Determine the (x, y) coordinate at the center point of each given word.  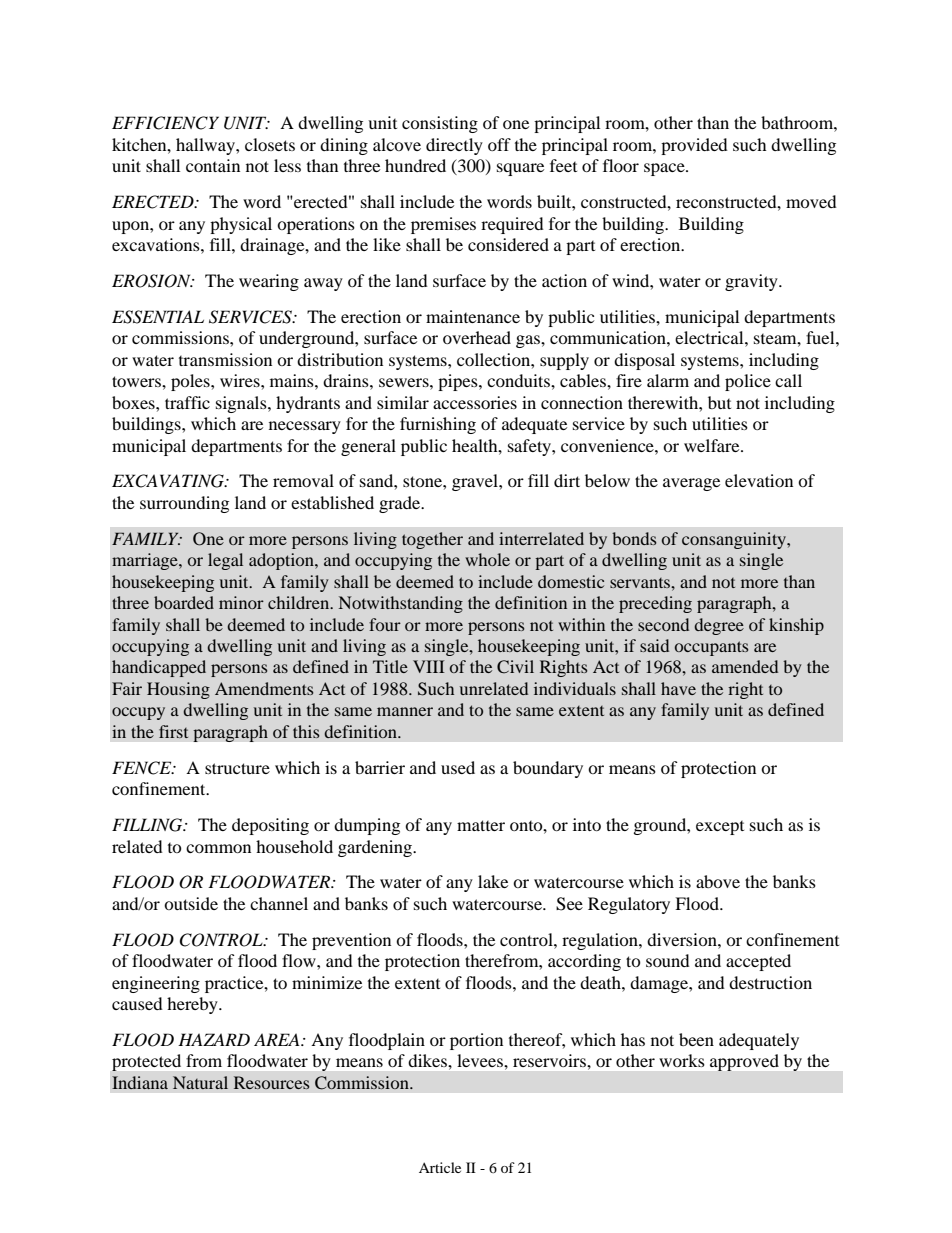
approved (744, 1062)
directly (454, 146)
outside (191, 903)
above (718, 881)
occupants (712, 648)
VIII (429, 666)
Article (440, 1167)
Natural (200, 1082)
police (748, 382)
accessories (475, 402)
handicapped (159, 668)
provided (694, 146)
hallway (206, 146)
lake (493, 881)
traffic (187, 402)
